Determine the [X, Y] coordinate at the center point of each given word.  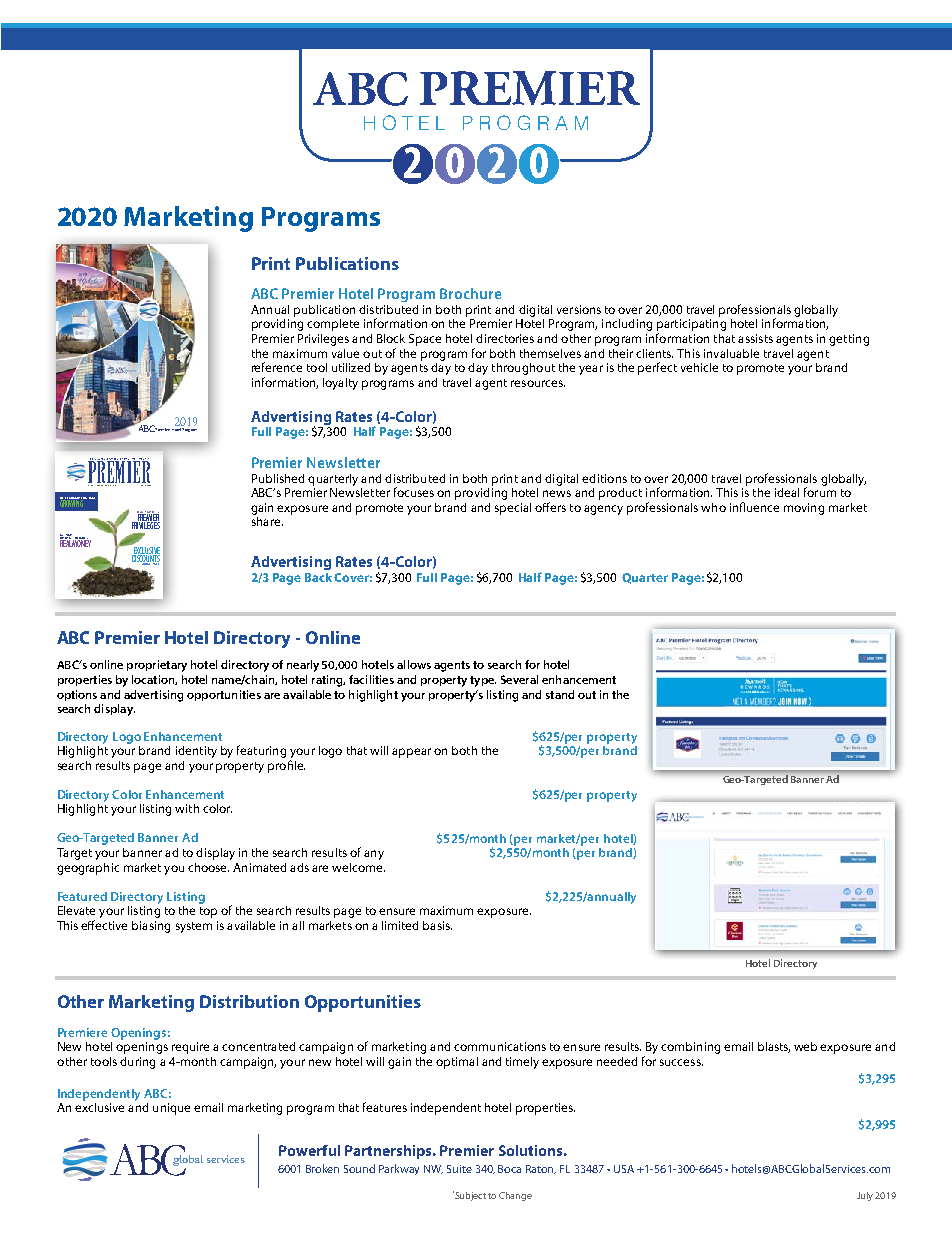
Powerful [309, 1150]
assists [755, 338]
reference [277, 367]
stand [560, 694]
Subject [469, 1196]
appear [411, 753]
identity [196, 752]
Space [425, 340]
